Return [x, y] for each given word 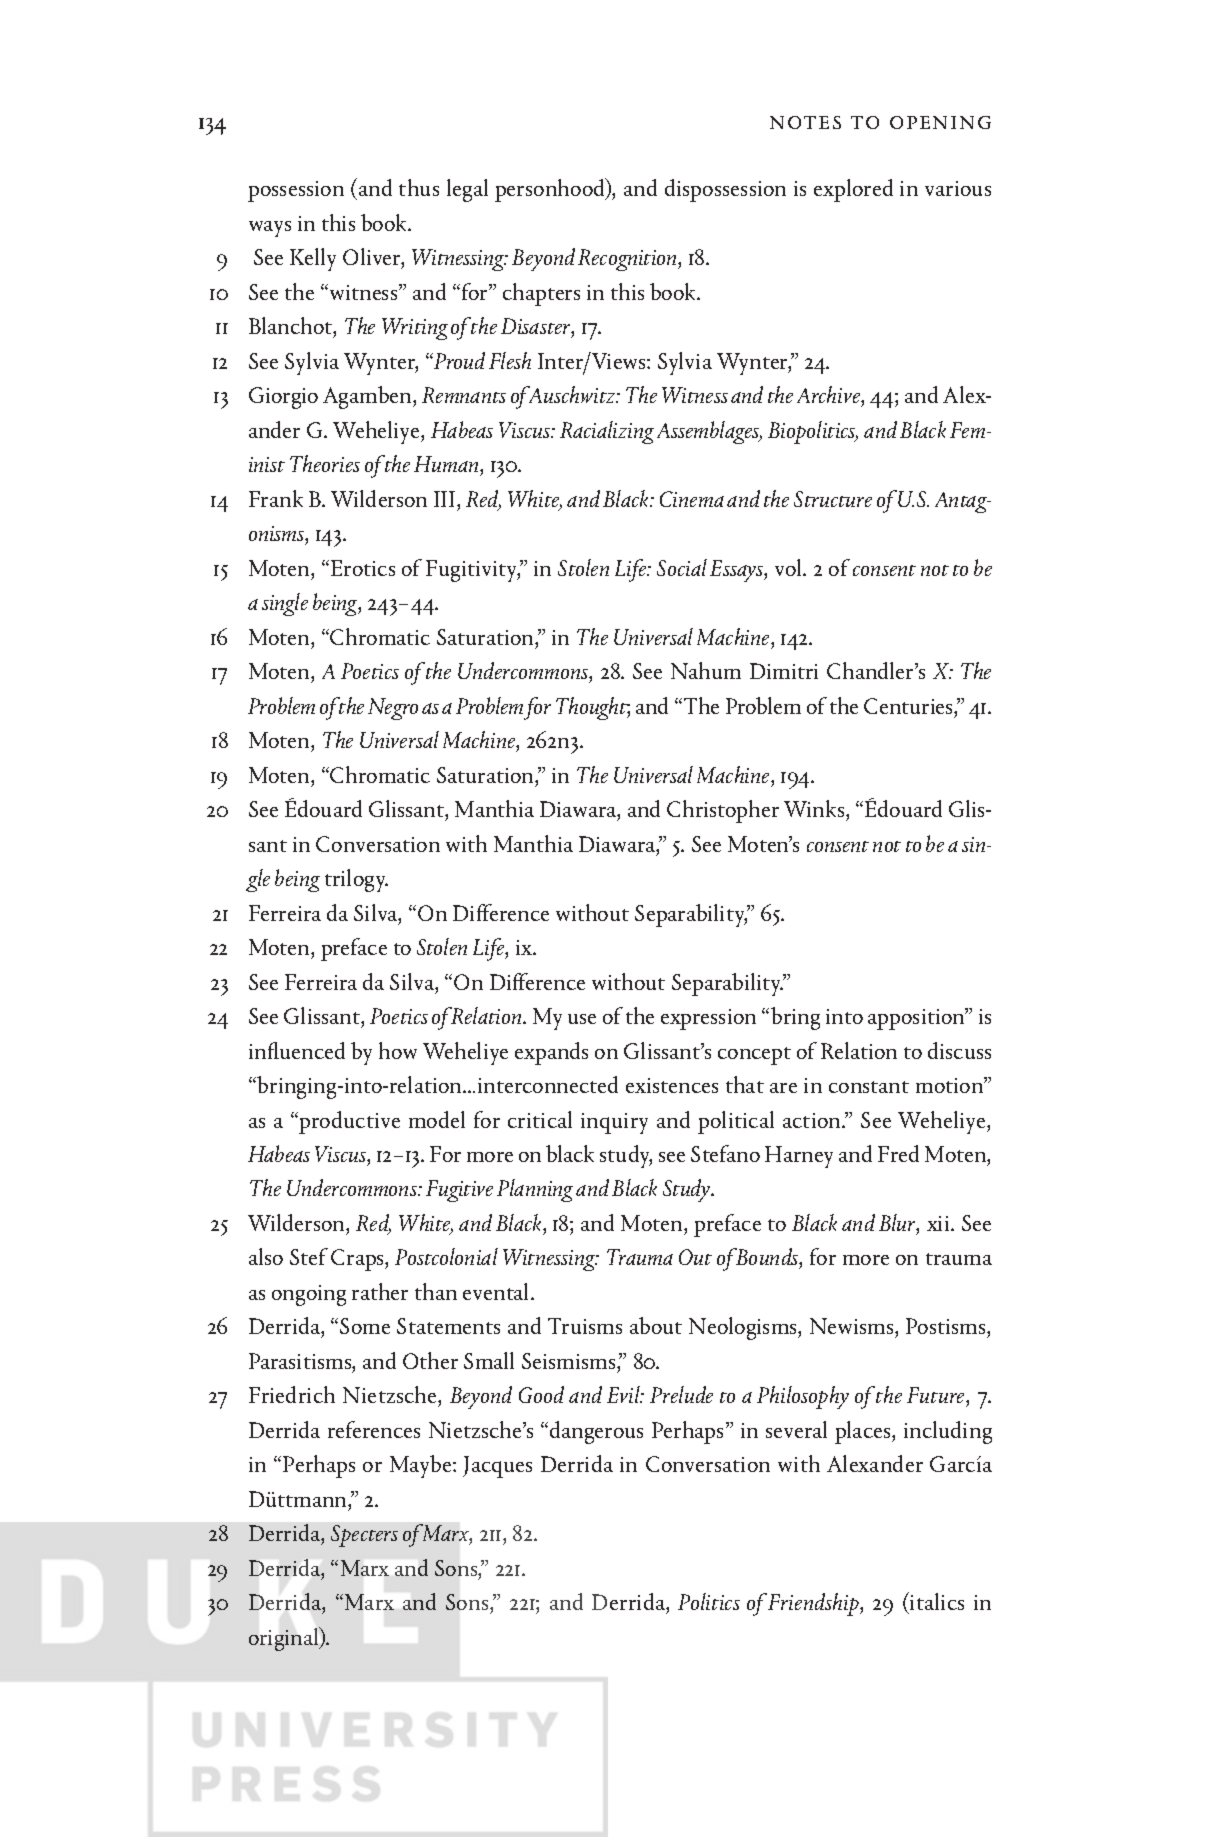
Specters [364, 1536]
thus [419, 187]
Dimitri [784, 671]
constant [869, 1087]
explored [853, 190]
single [285, 604]
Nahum [706, 670]
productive [348, 1122]
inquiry [614, 1123]
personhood [551, 190]
